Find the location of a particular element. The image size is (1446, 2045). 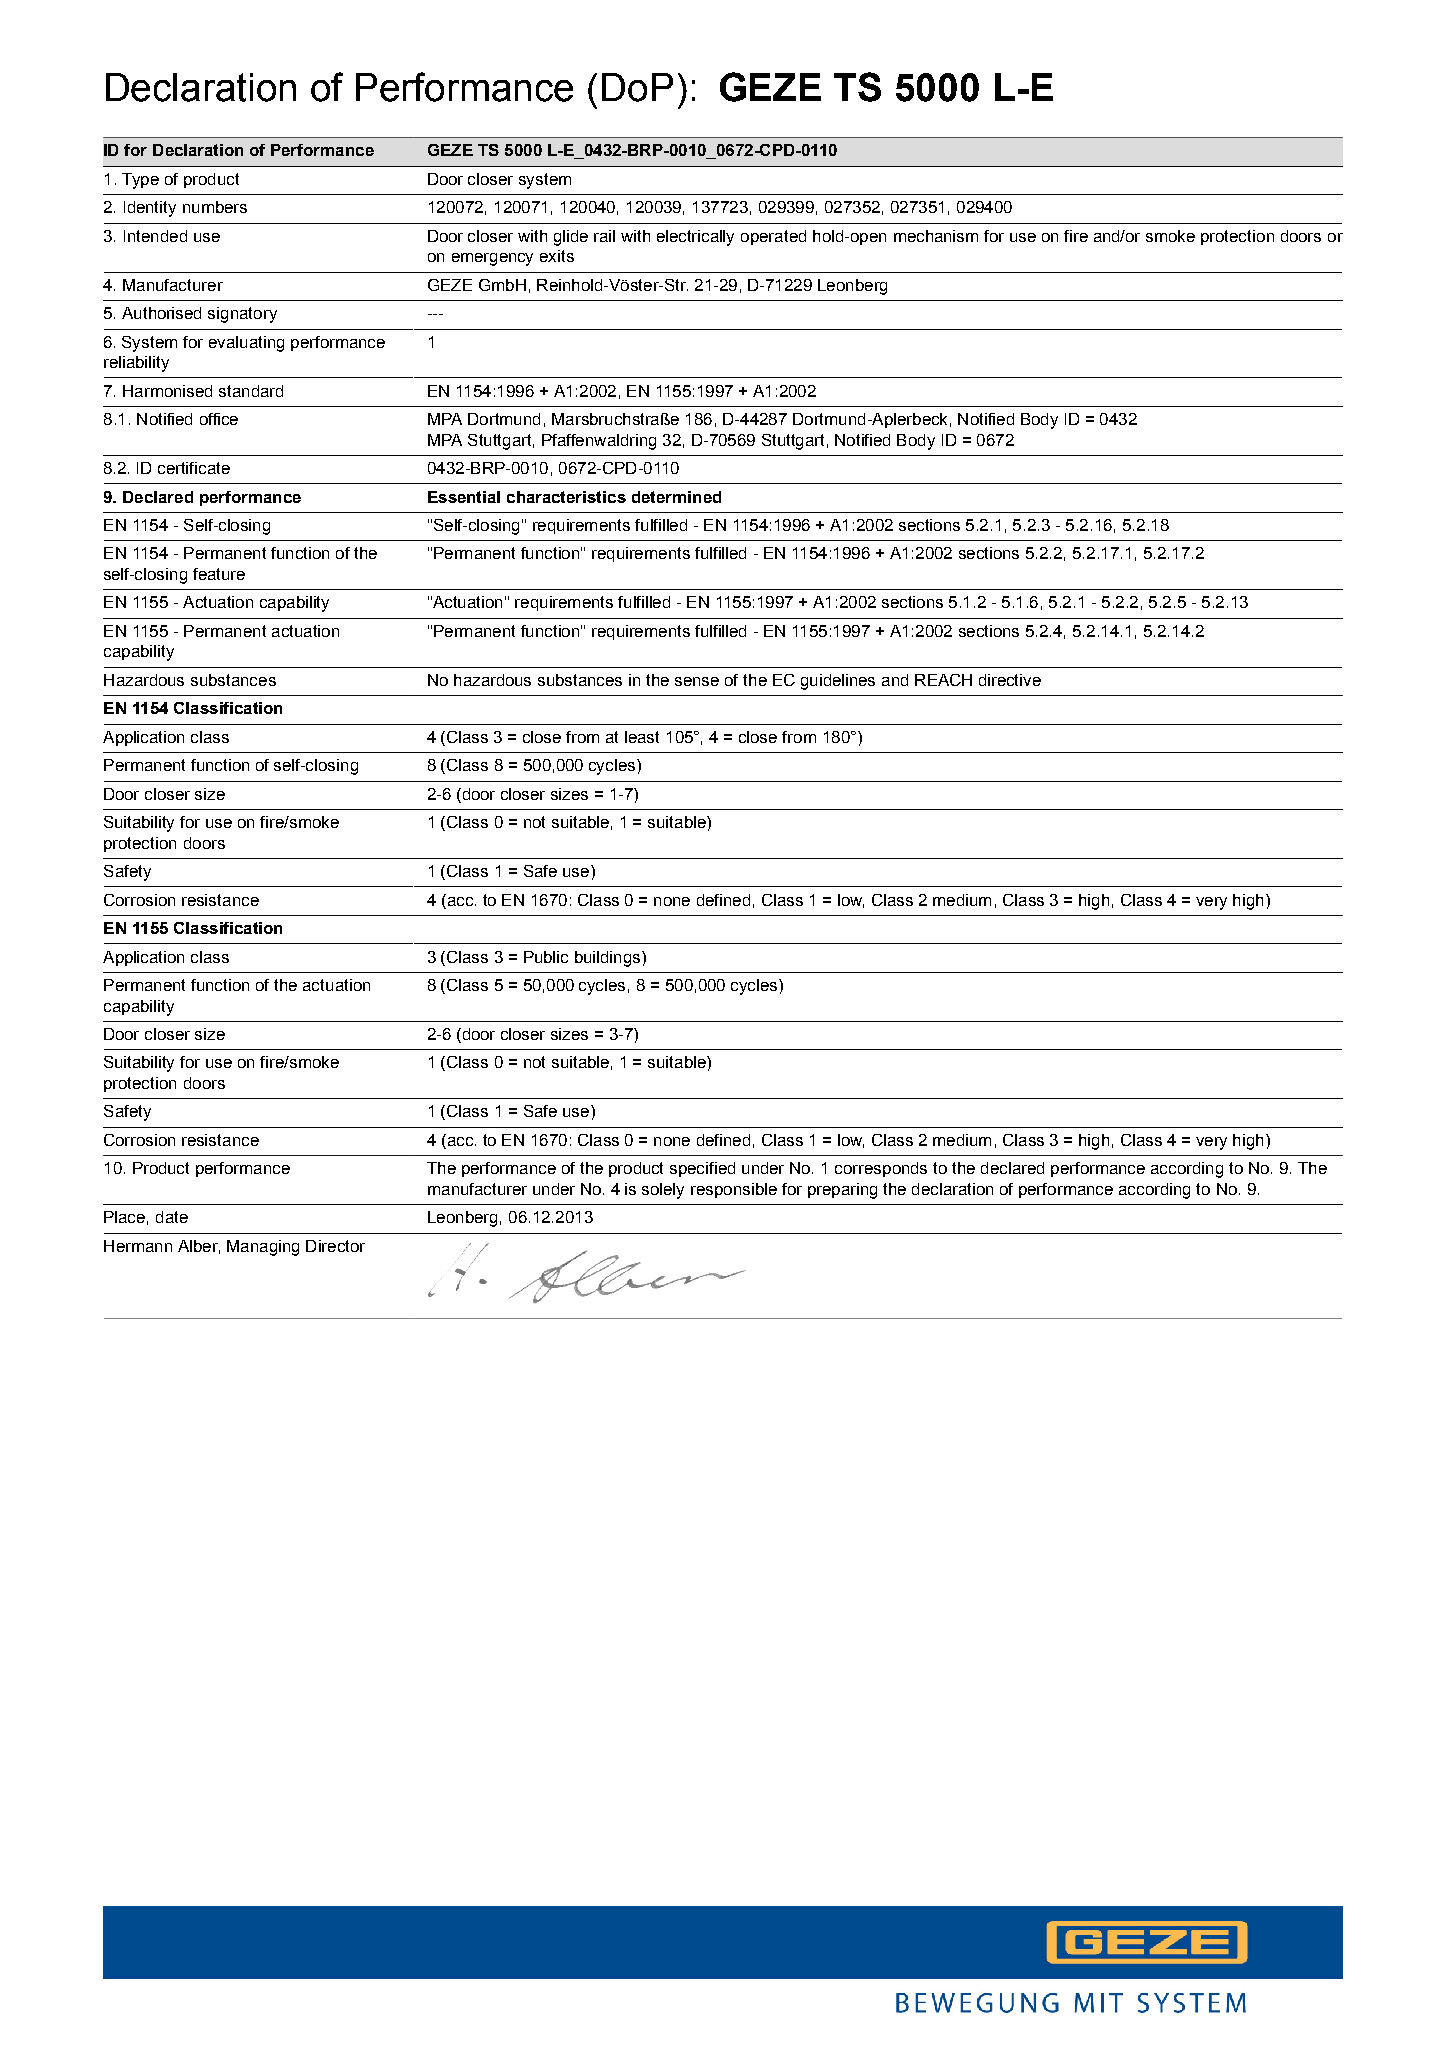

guidelines is located at coordinates (838, 682).
